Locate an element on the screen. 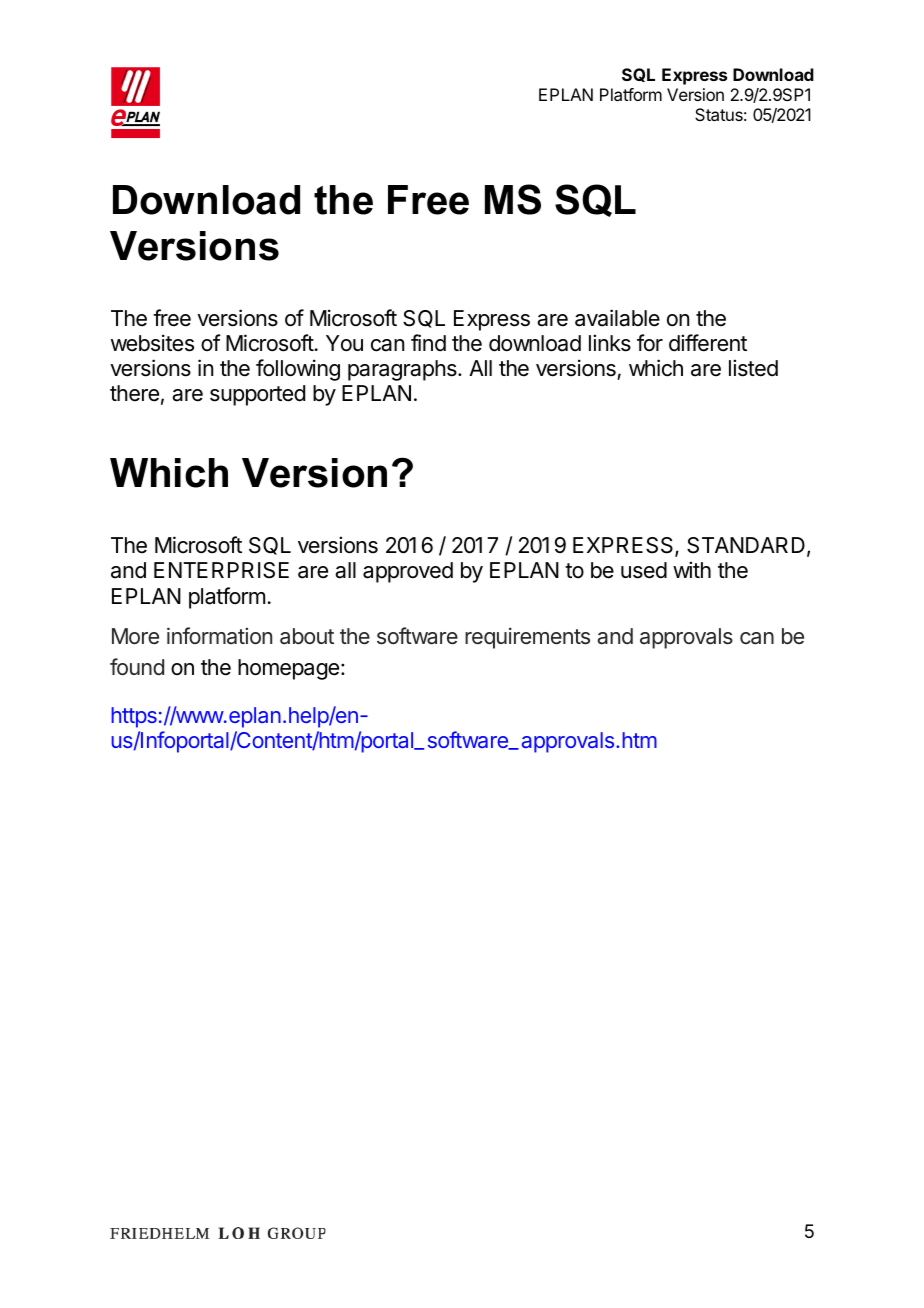 The width and height of the screenshot is (924, 1308). found is located at coordinates (137, 666).
